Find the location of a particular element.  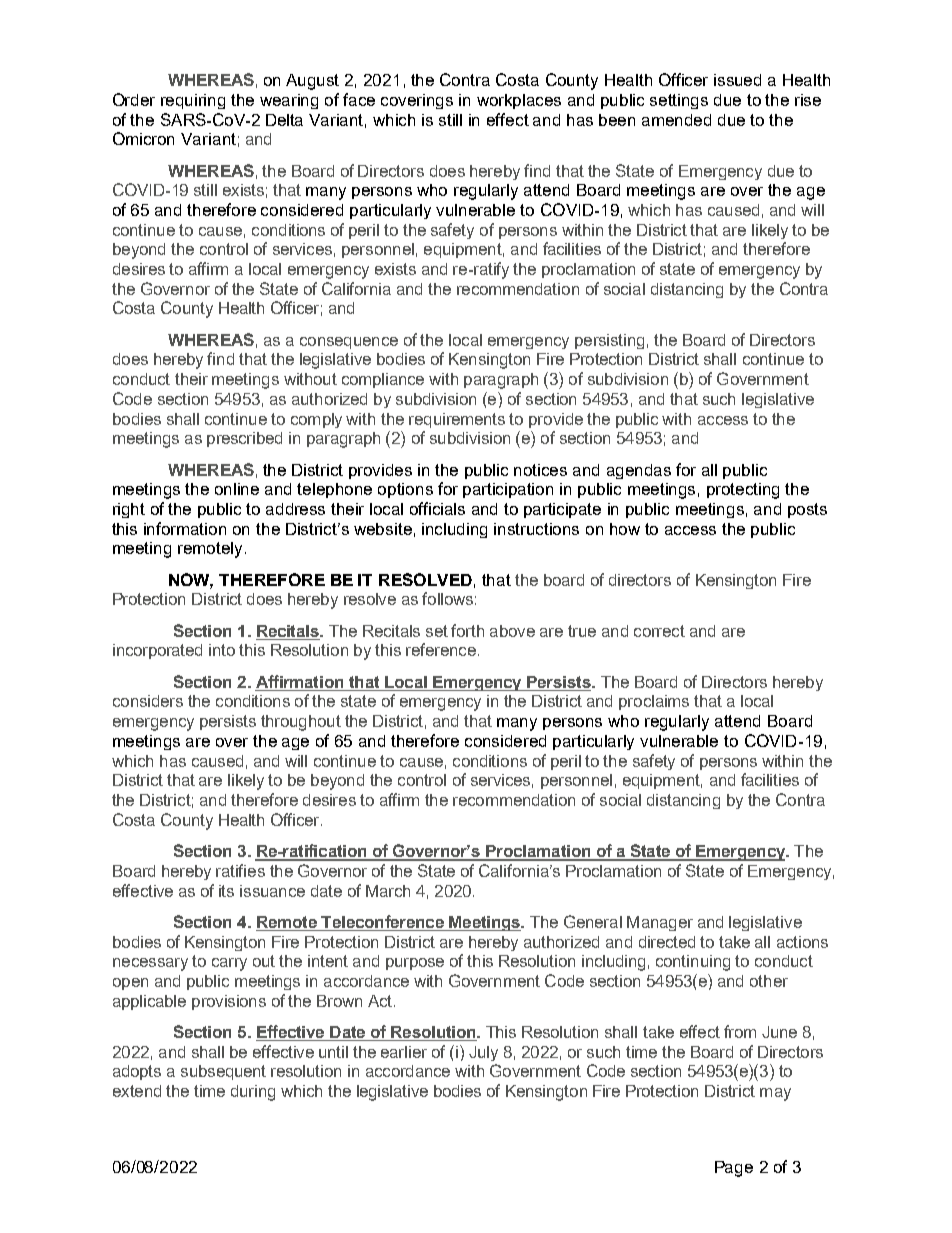

requiring is located at coordinates (193, 101).
